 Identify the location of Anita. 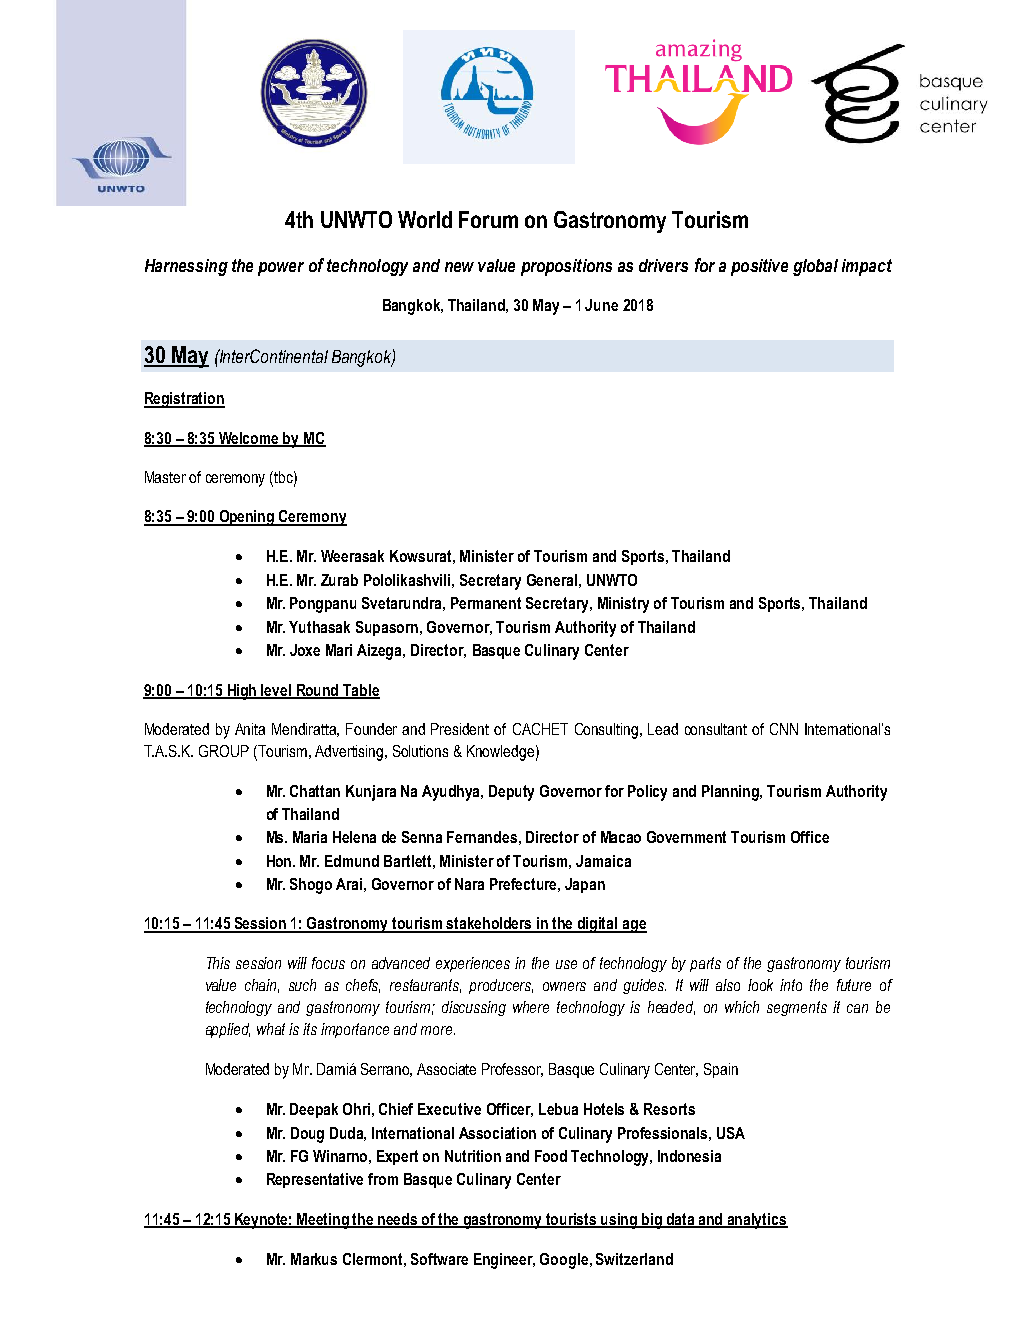
(250, 729).
